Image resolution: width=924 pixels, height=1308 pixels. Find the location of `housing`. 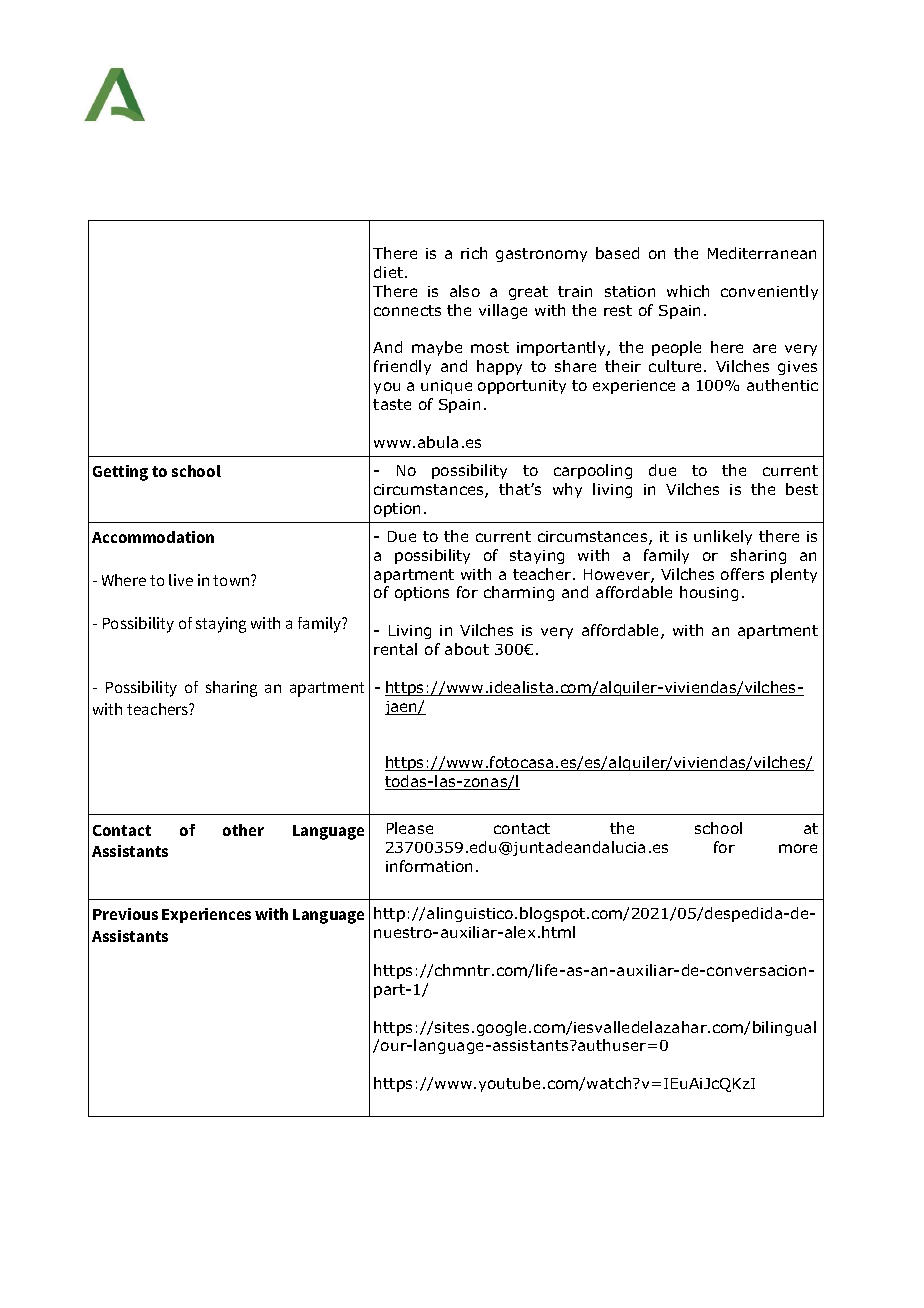

housing is located at coordinates (709, 593).
